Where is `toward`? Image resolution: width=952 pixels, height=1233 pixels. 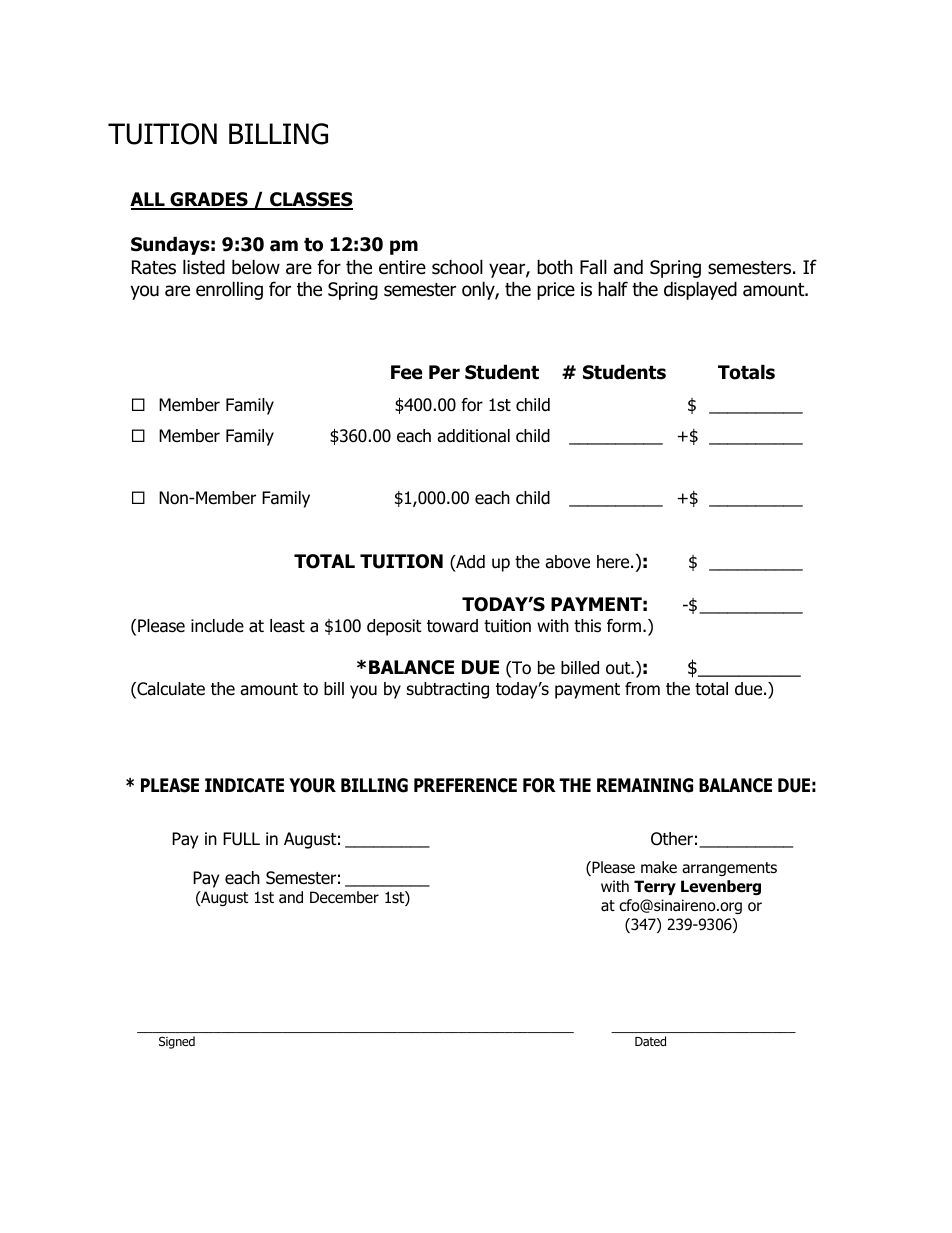
toward is located at coordinates (452, 626).
